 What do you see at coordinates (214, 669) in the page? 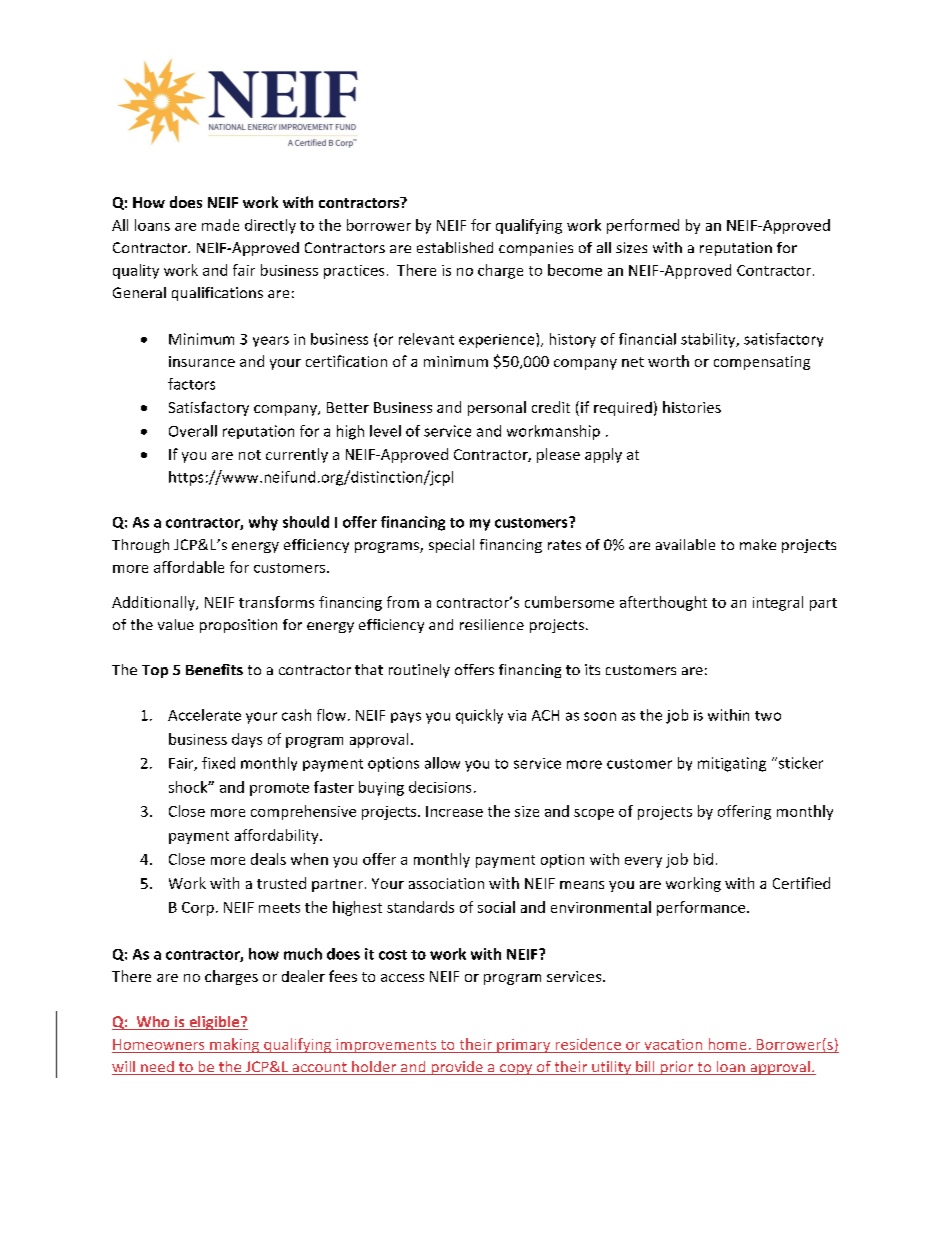
I see `Benefits` at bounding box center [214, 669].
